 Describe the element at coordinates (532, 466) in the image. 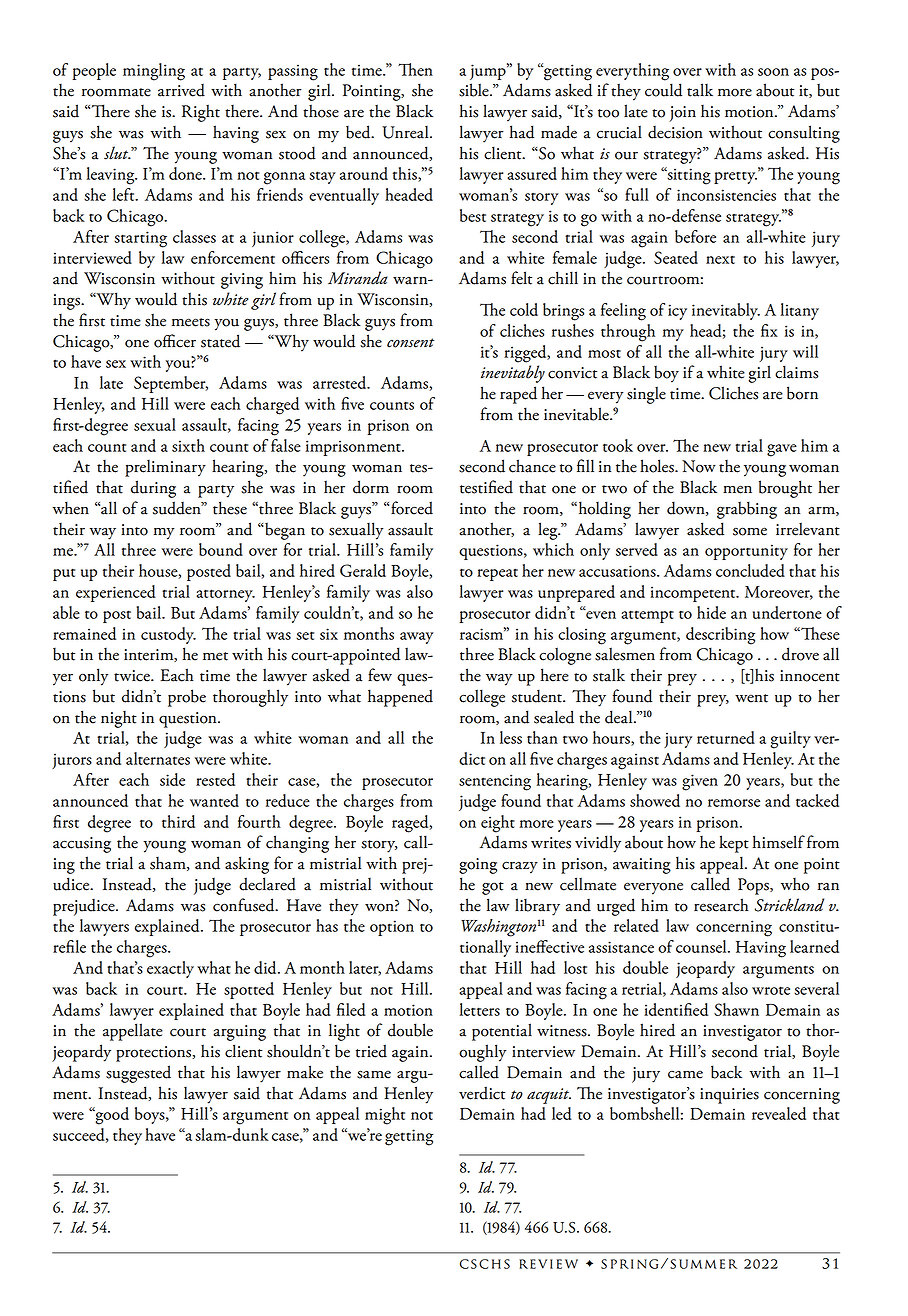

I see `chance` at that location.
